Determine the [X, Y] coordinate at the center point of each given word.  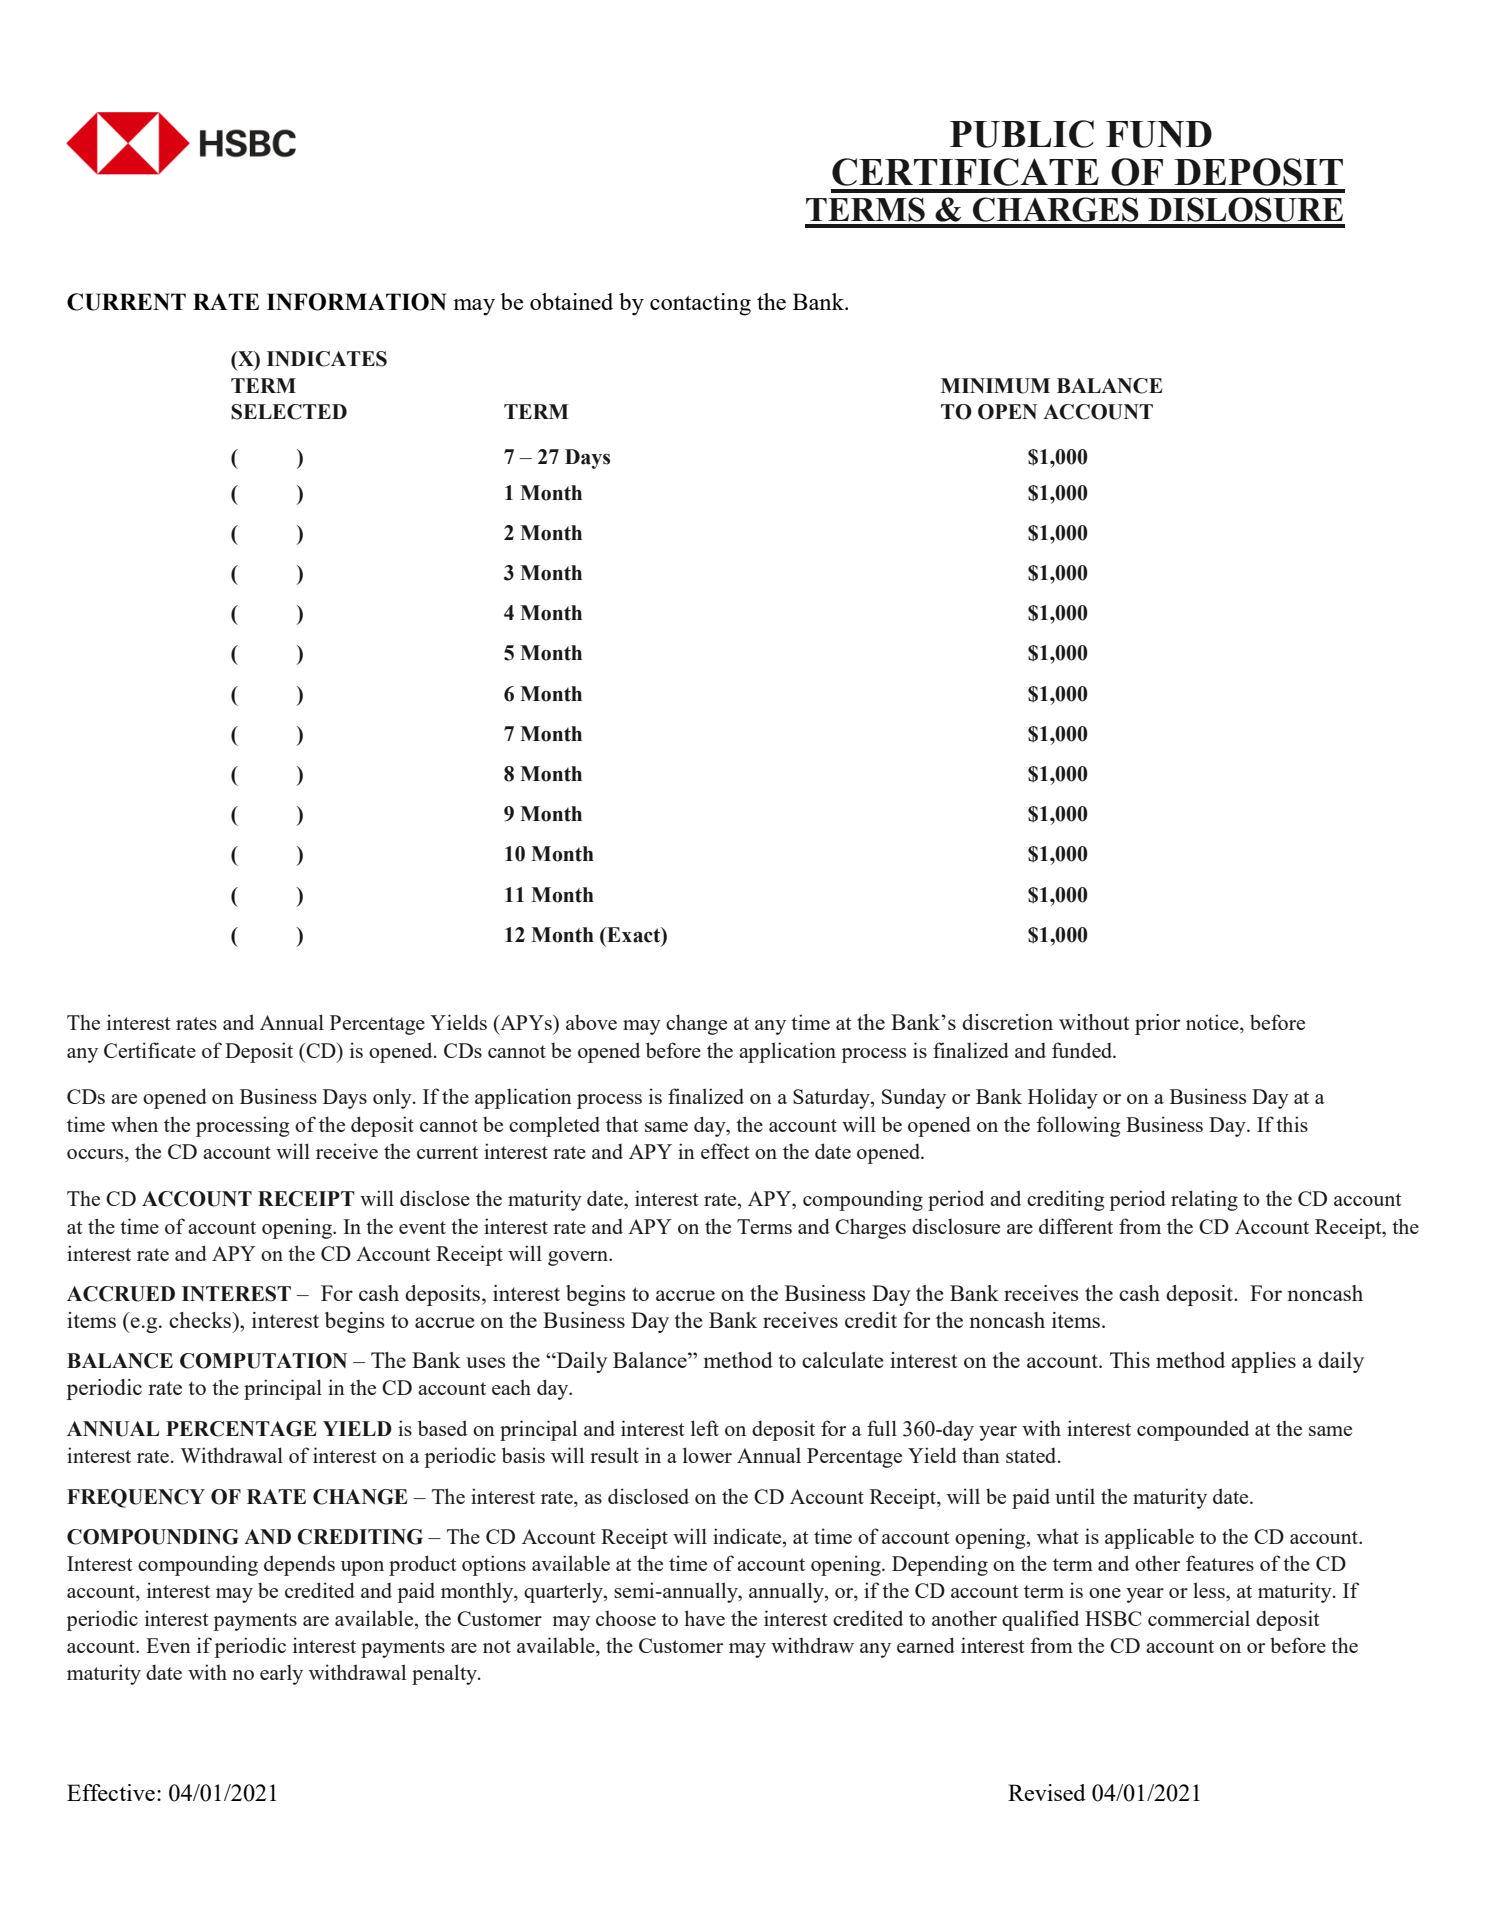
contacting [700, 304]
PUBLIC [1022, 134]
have [705, 1618]
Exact [634, 936]
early [281, 1674]
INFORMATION [356, 302]
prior [1157, 1024]
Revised [1047, 1792]
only [393, 1098]
